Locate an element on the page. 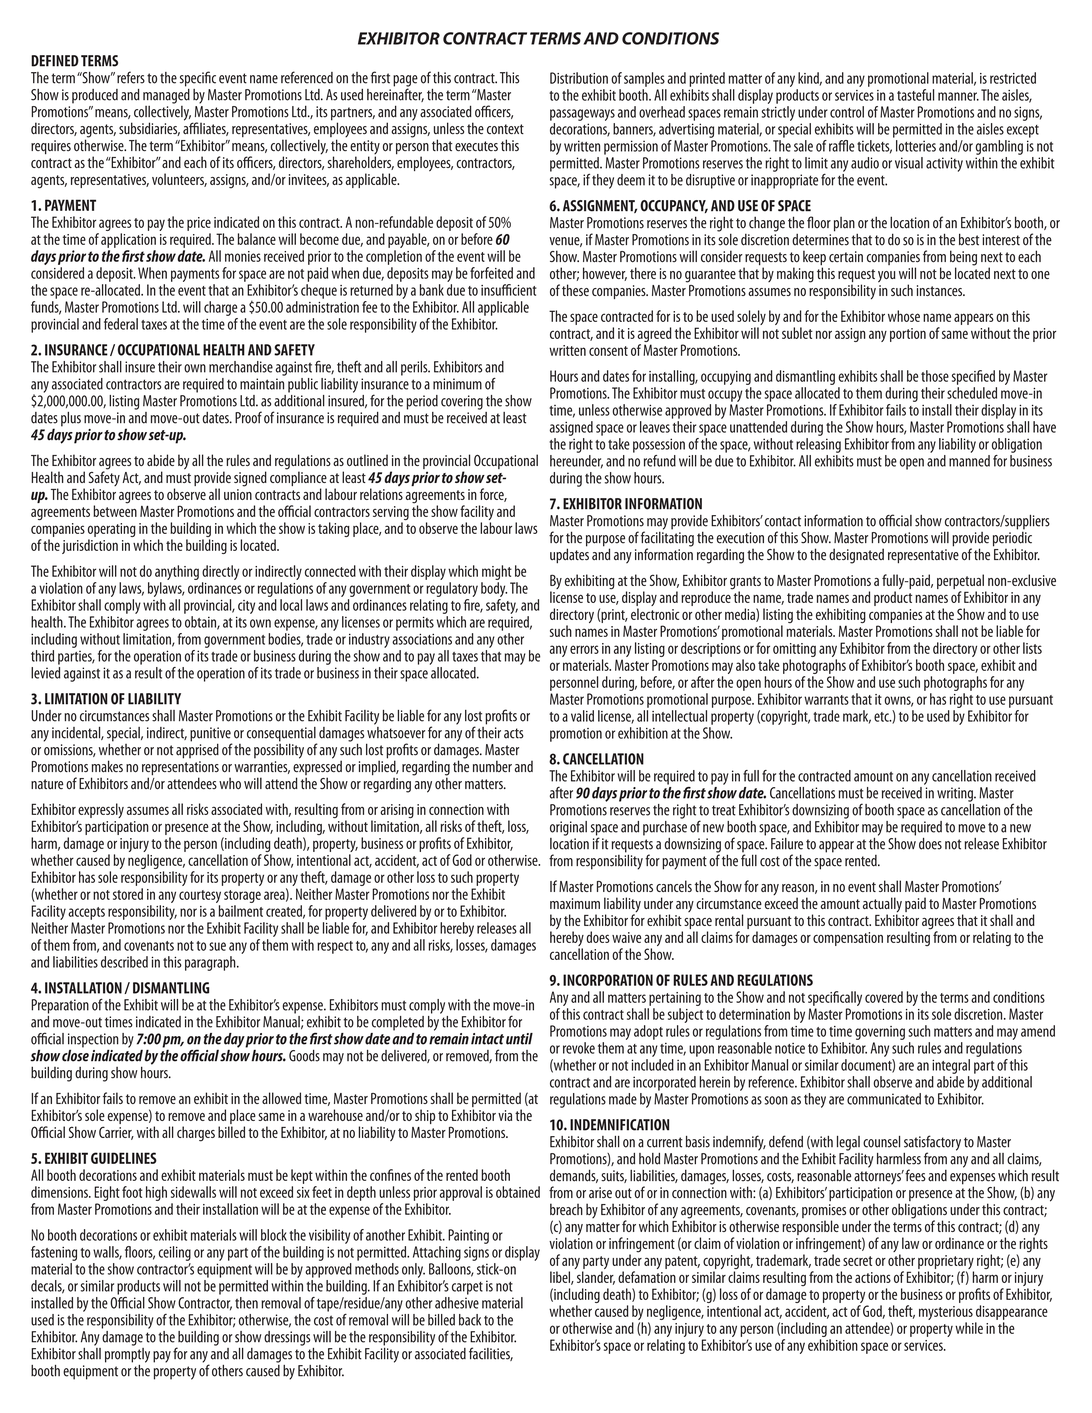 The height and width of the document is (1413, 1092). tasteful is located at coordinates (915, 95).
